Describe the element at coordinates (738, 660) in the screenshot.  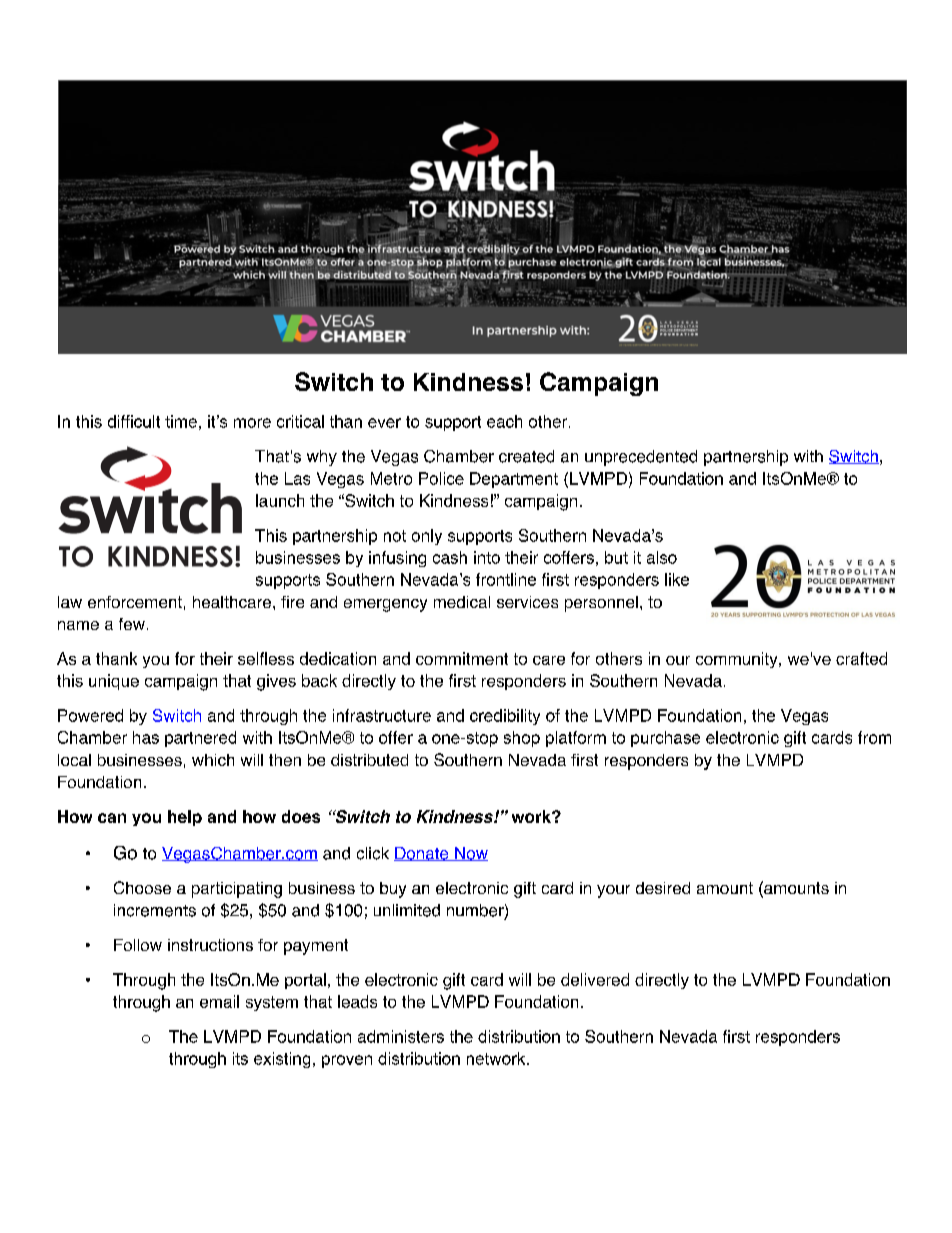
I see `community` at that location.
